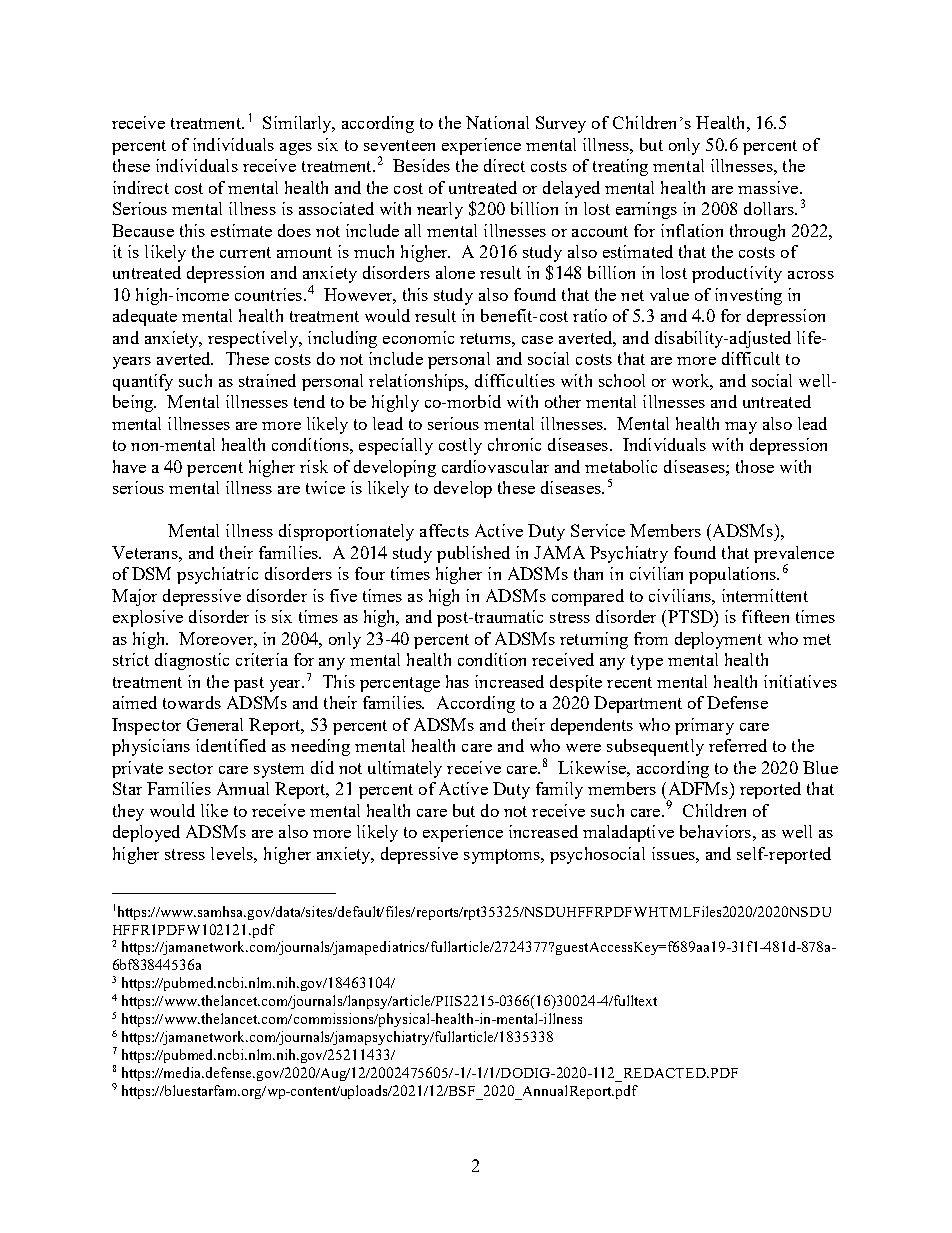  What do you see at coordinates (737, 274) in the screenshot?
I see `productivity` at bounding box center [737, 274].
